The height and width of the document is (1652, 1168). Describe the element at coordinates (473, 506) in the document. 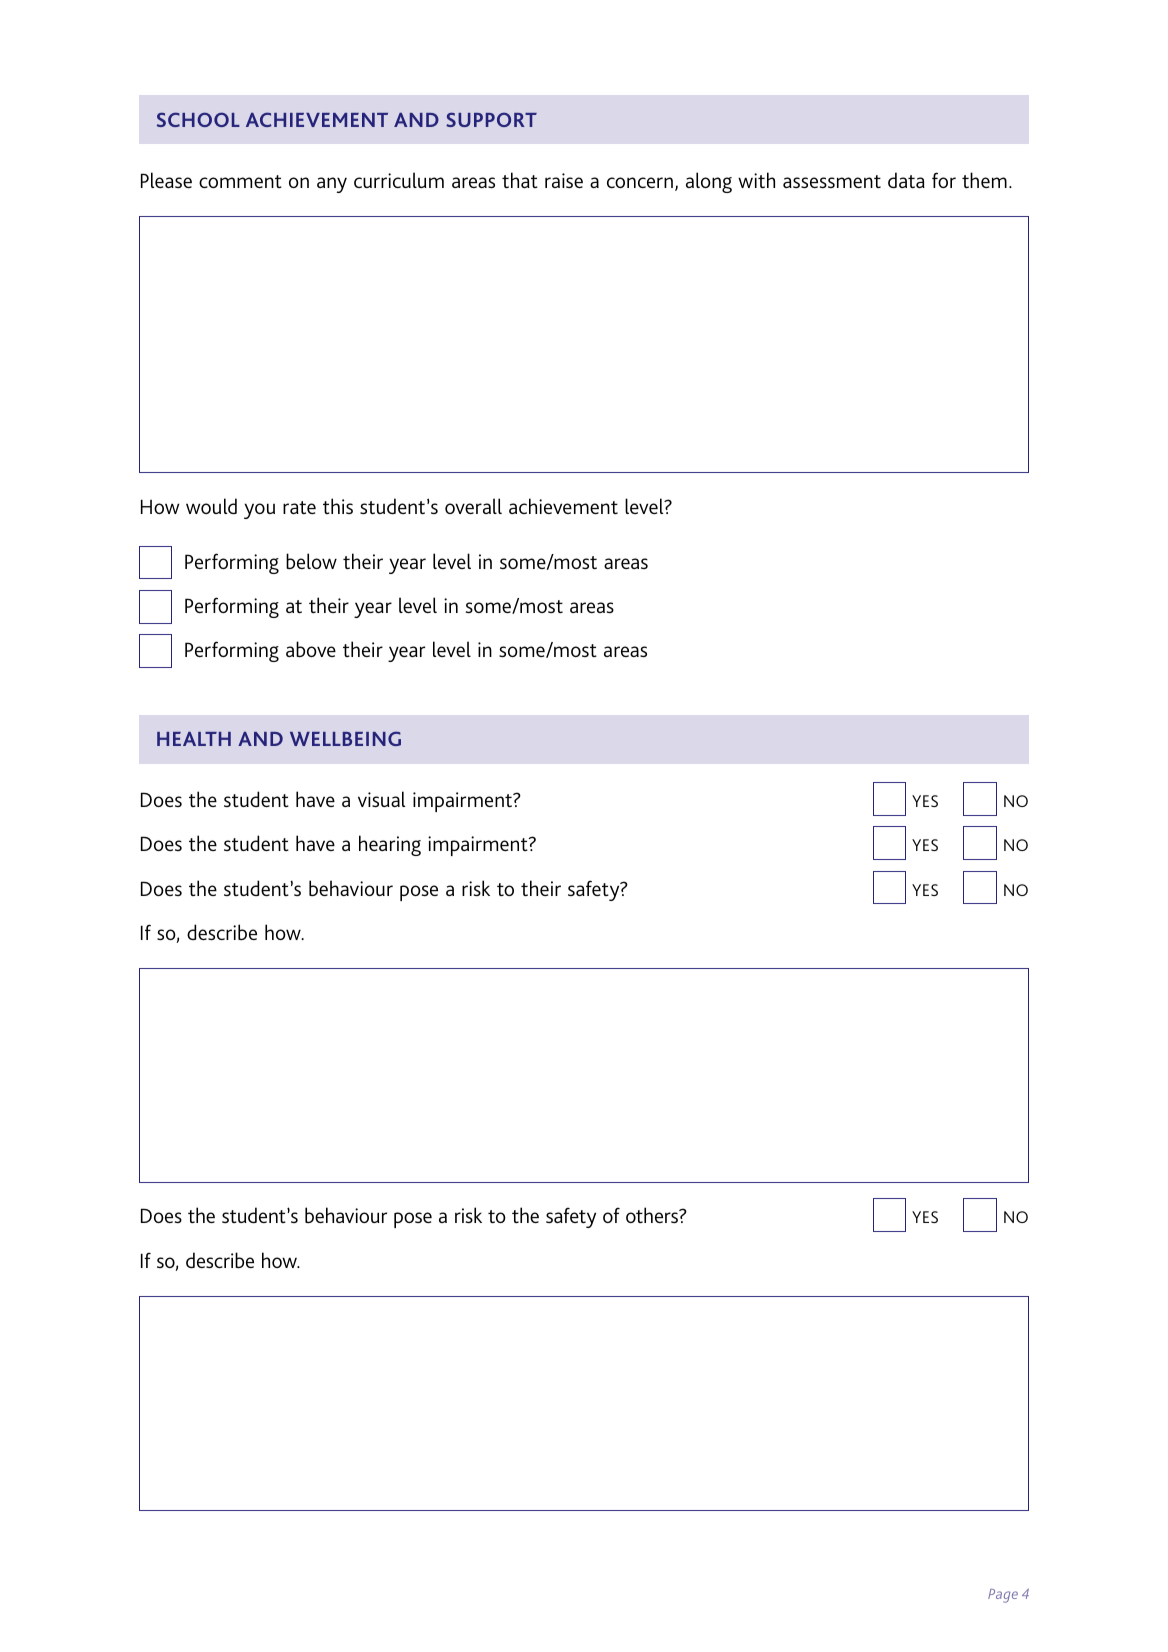

I see `overall` at that location.
